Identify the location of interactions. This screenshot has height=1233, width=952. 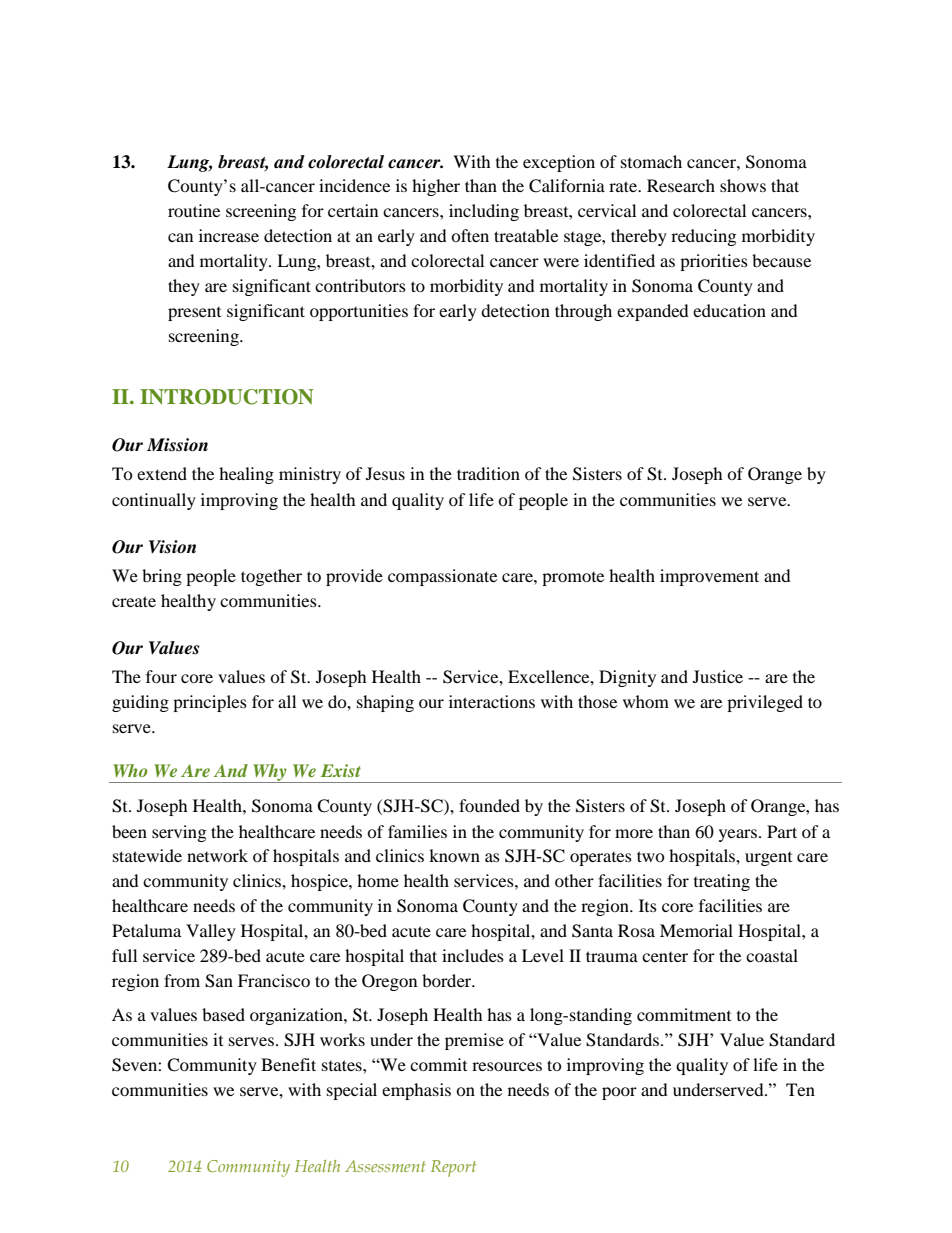
(492, 701).
